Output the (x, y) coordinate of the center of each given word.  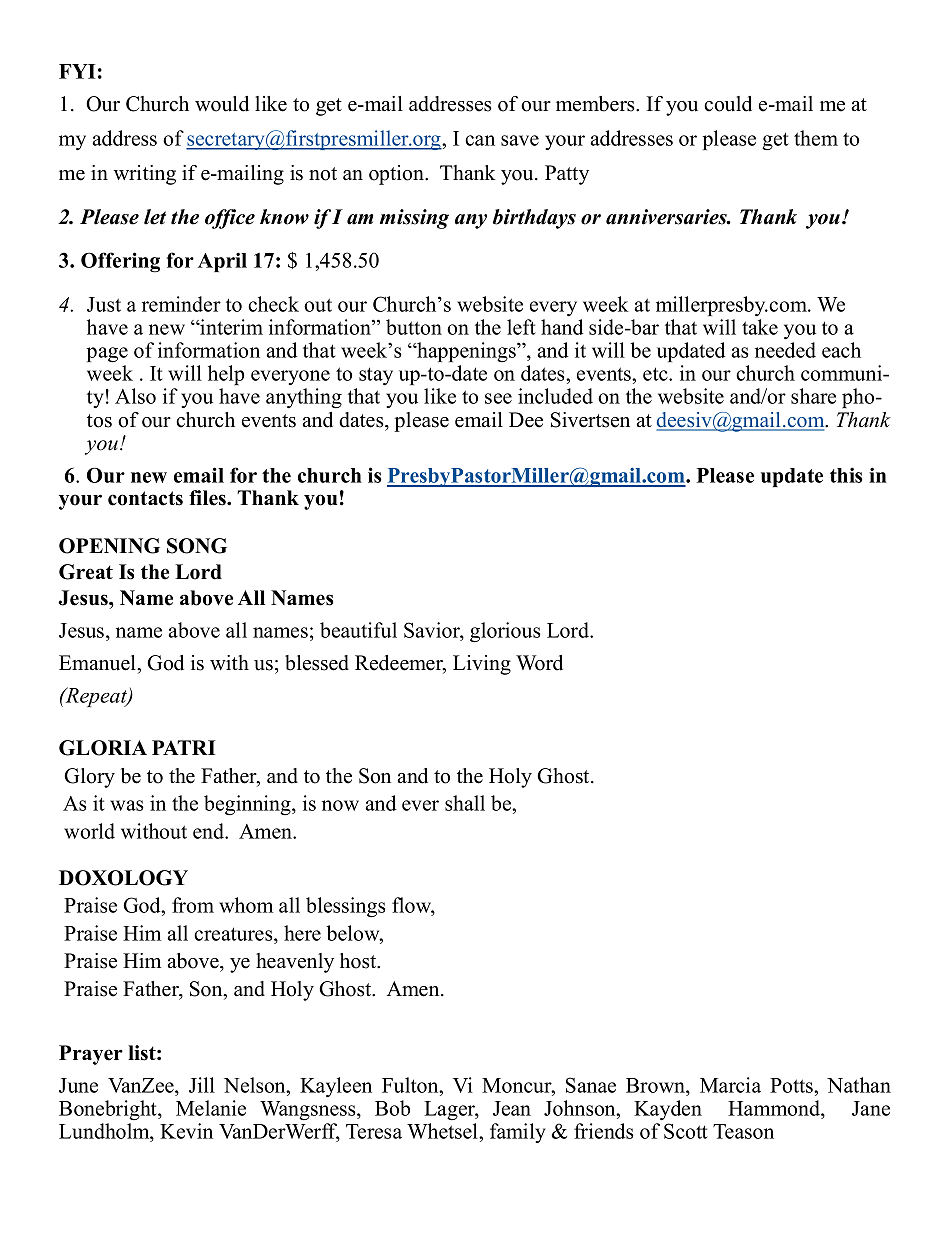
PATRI (184, 747)
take (760, 327)
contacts (145, 498)
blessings (345, 907)
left (521, 327)
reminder (181, 304)
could (728, 104)
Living (482, 665)
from (193, 905)
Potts (792, 1085)
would (222, 104)
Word (539, 663)
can (480, 140)
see (498, 398)
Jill (202, 1085)
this (846, 475)
